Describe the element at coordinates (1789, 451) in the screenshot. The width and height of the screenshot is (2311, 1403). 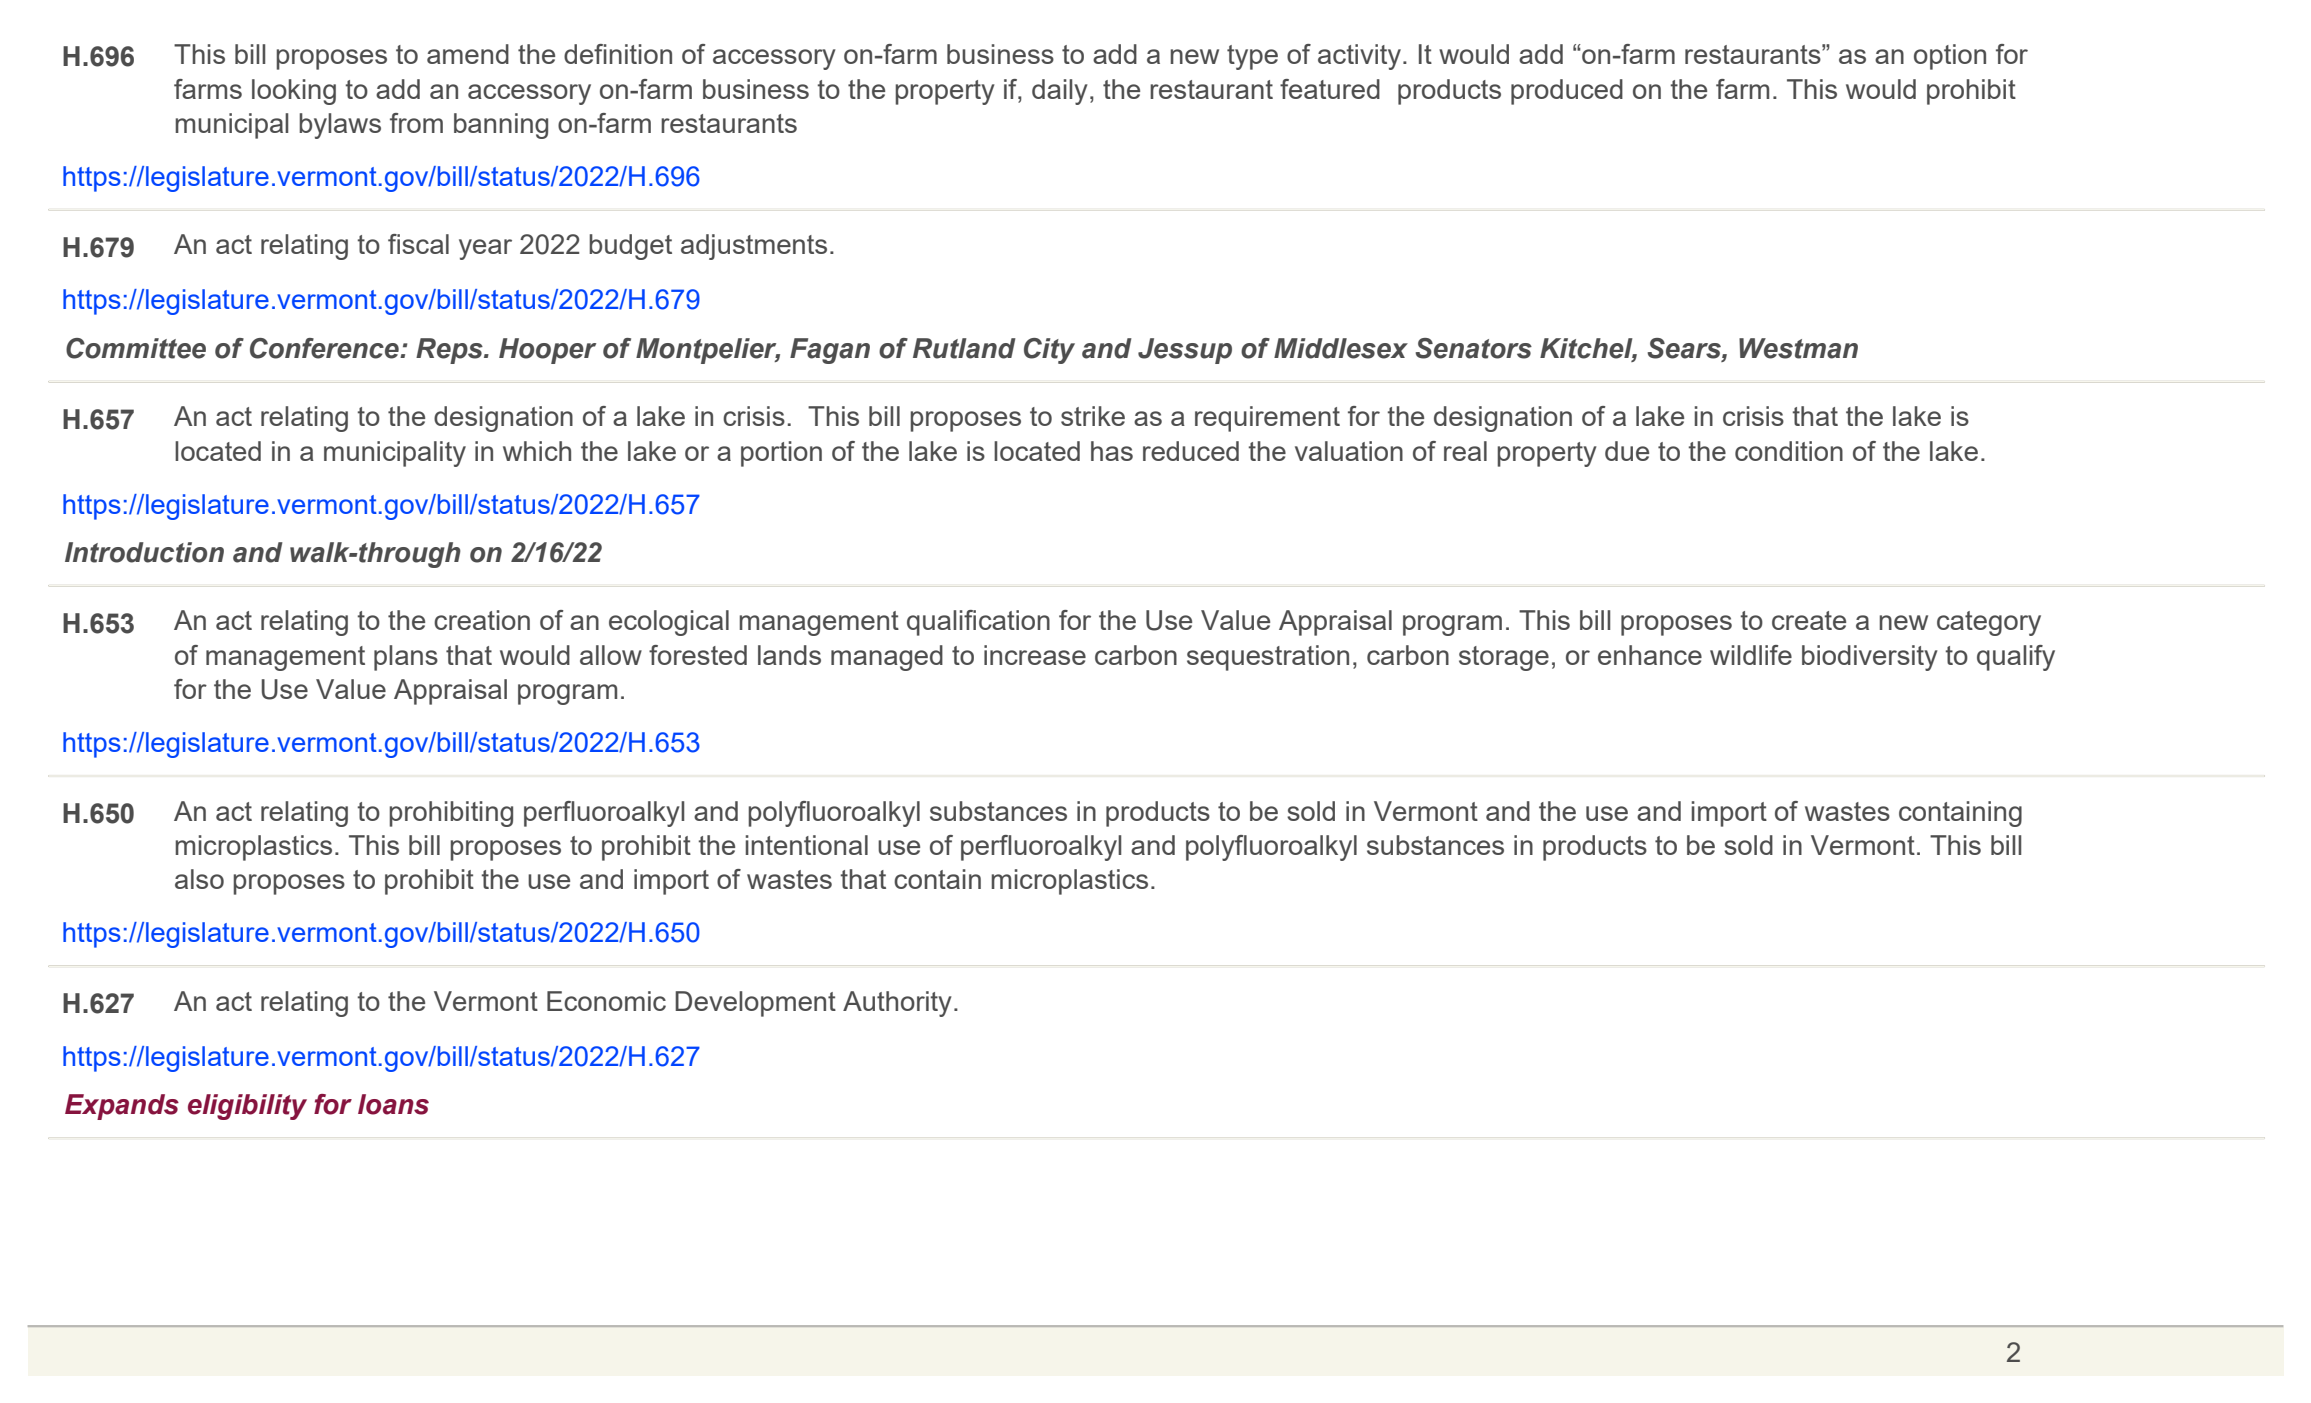
I see `condition` at that location.
